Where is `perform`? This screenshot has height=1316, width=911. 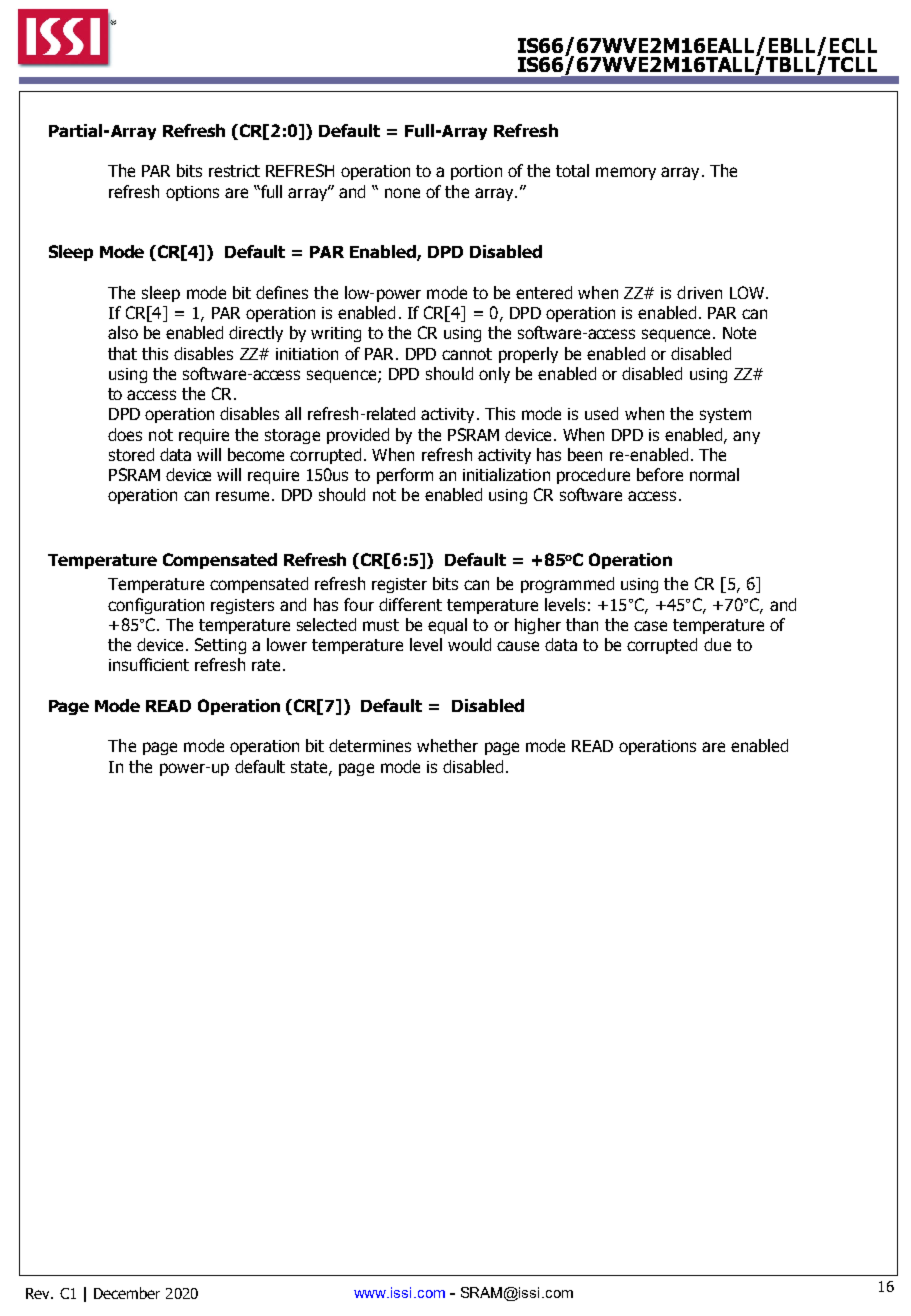 perform is located at coordinates (405, 476).
